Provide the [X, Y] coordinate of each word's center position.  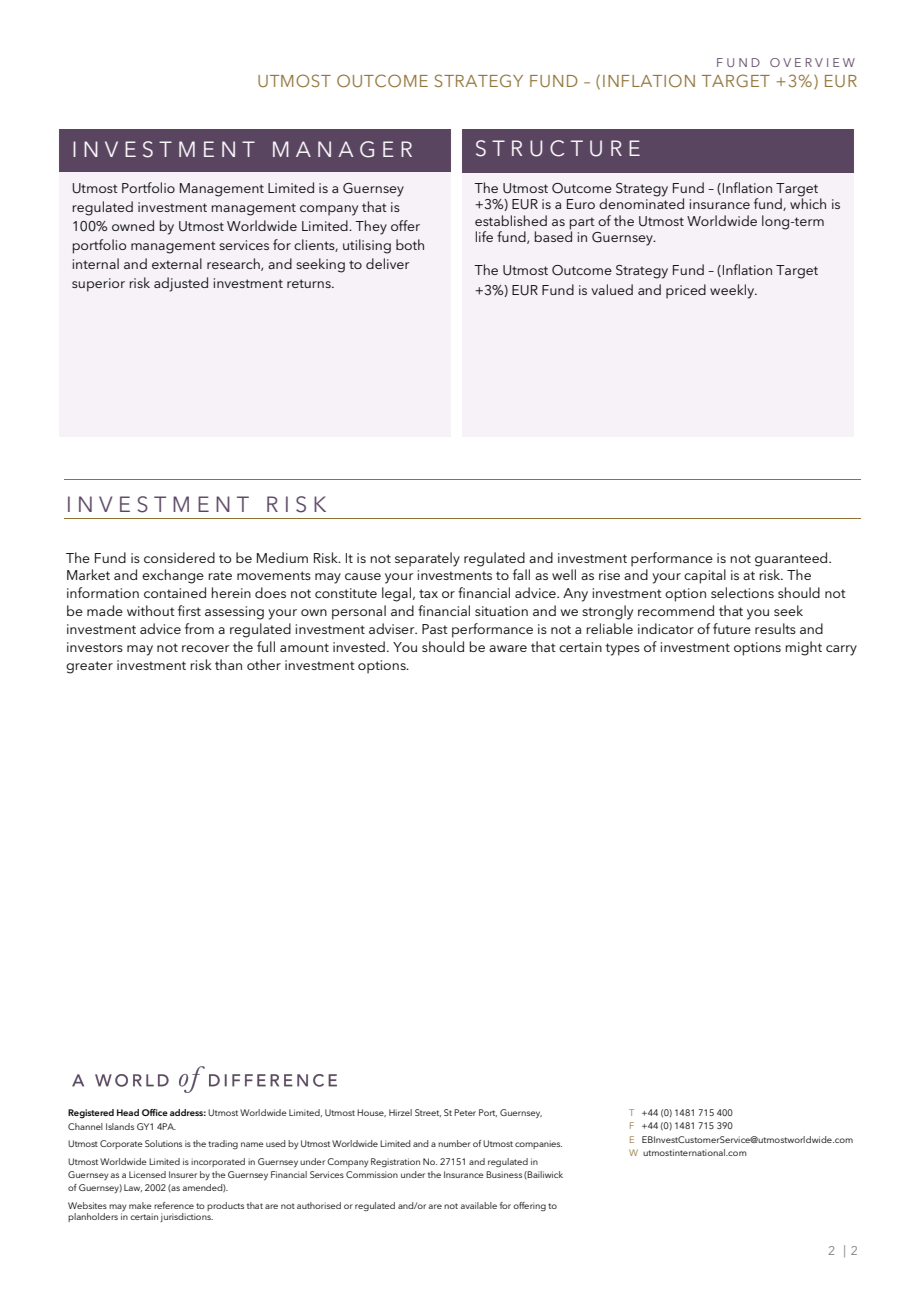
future [732, 628]
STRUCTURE [558, 148]
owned [133, 225]
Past [435, 629]
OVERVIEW [812, 62]
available [478, 1205]
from [199, 628]
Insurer [183, 1174]
